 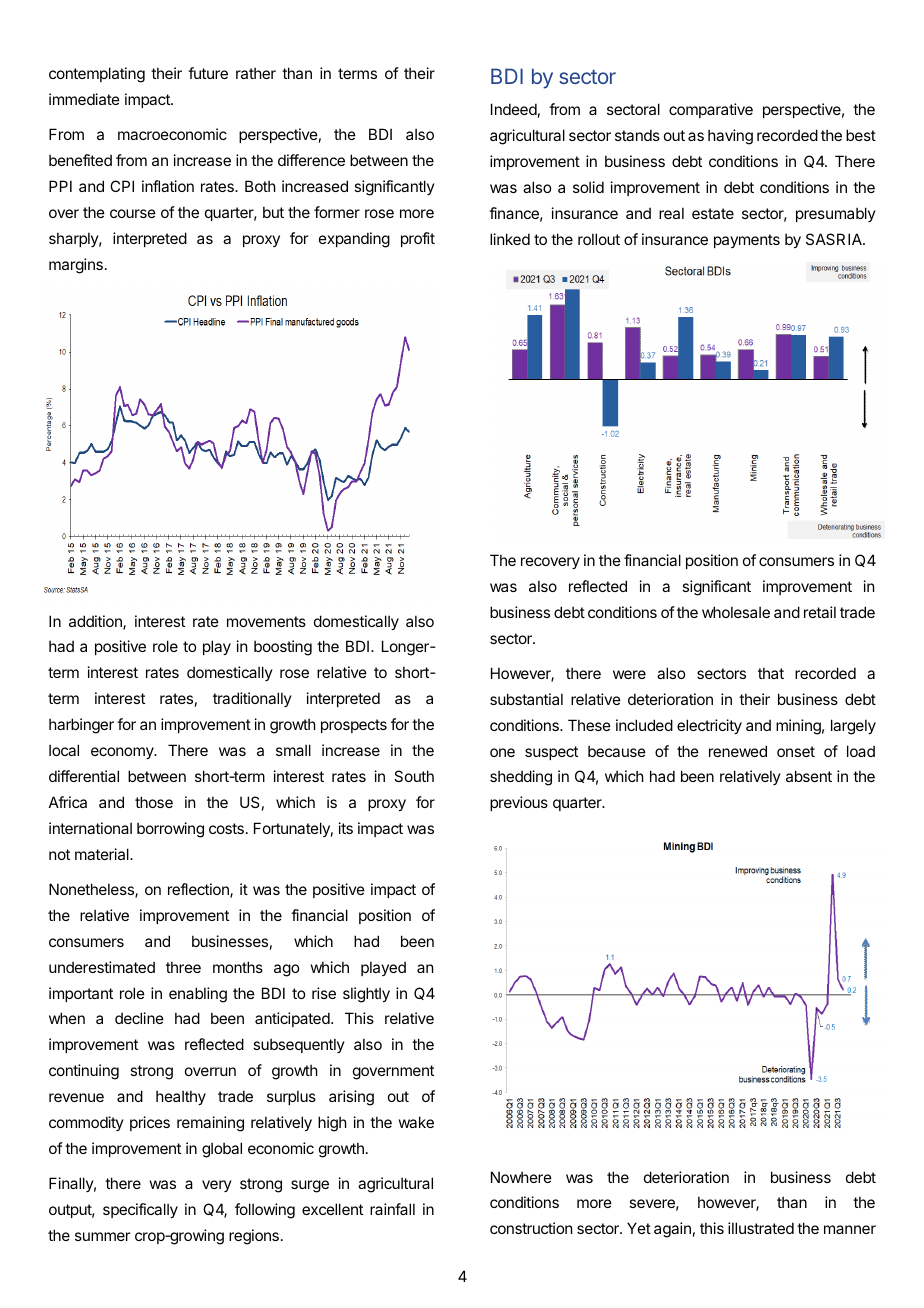 I want to click on future, so click(x=208, y=73).
